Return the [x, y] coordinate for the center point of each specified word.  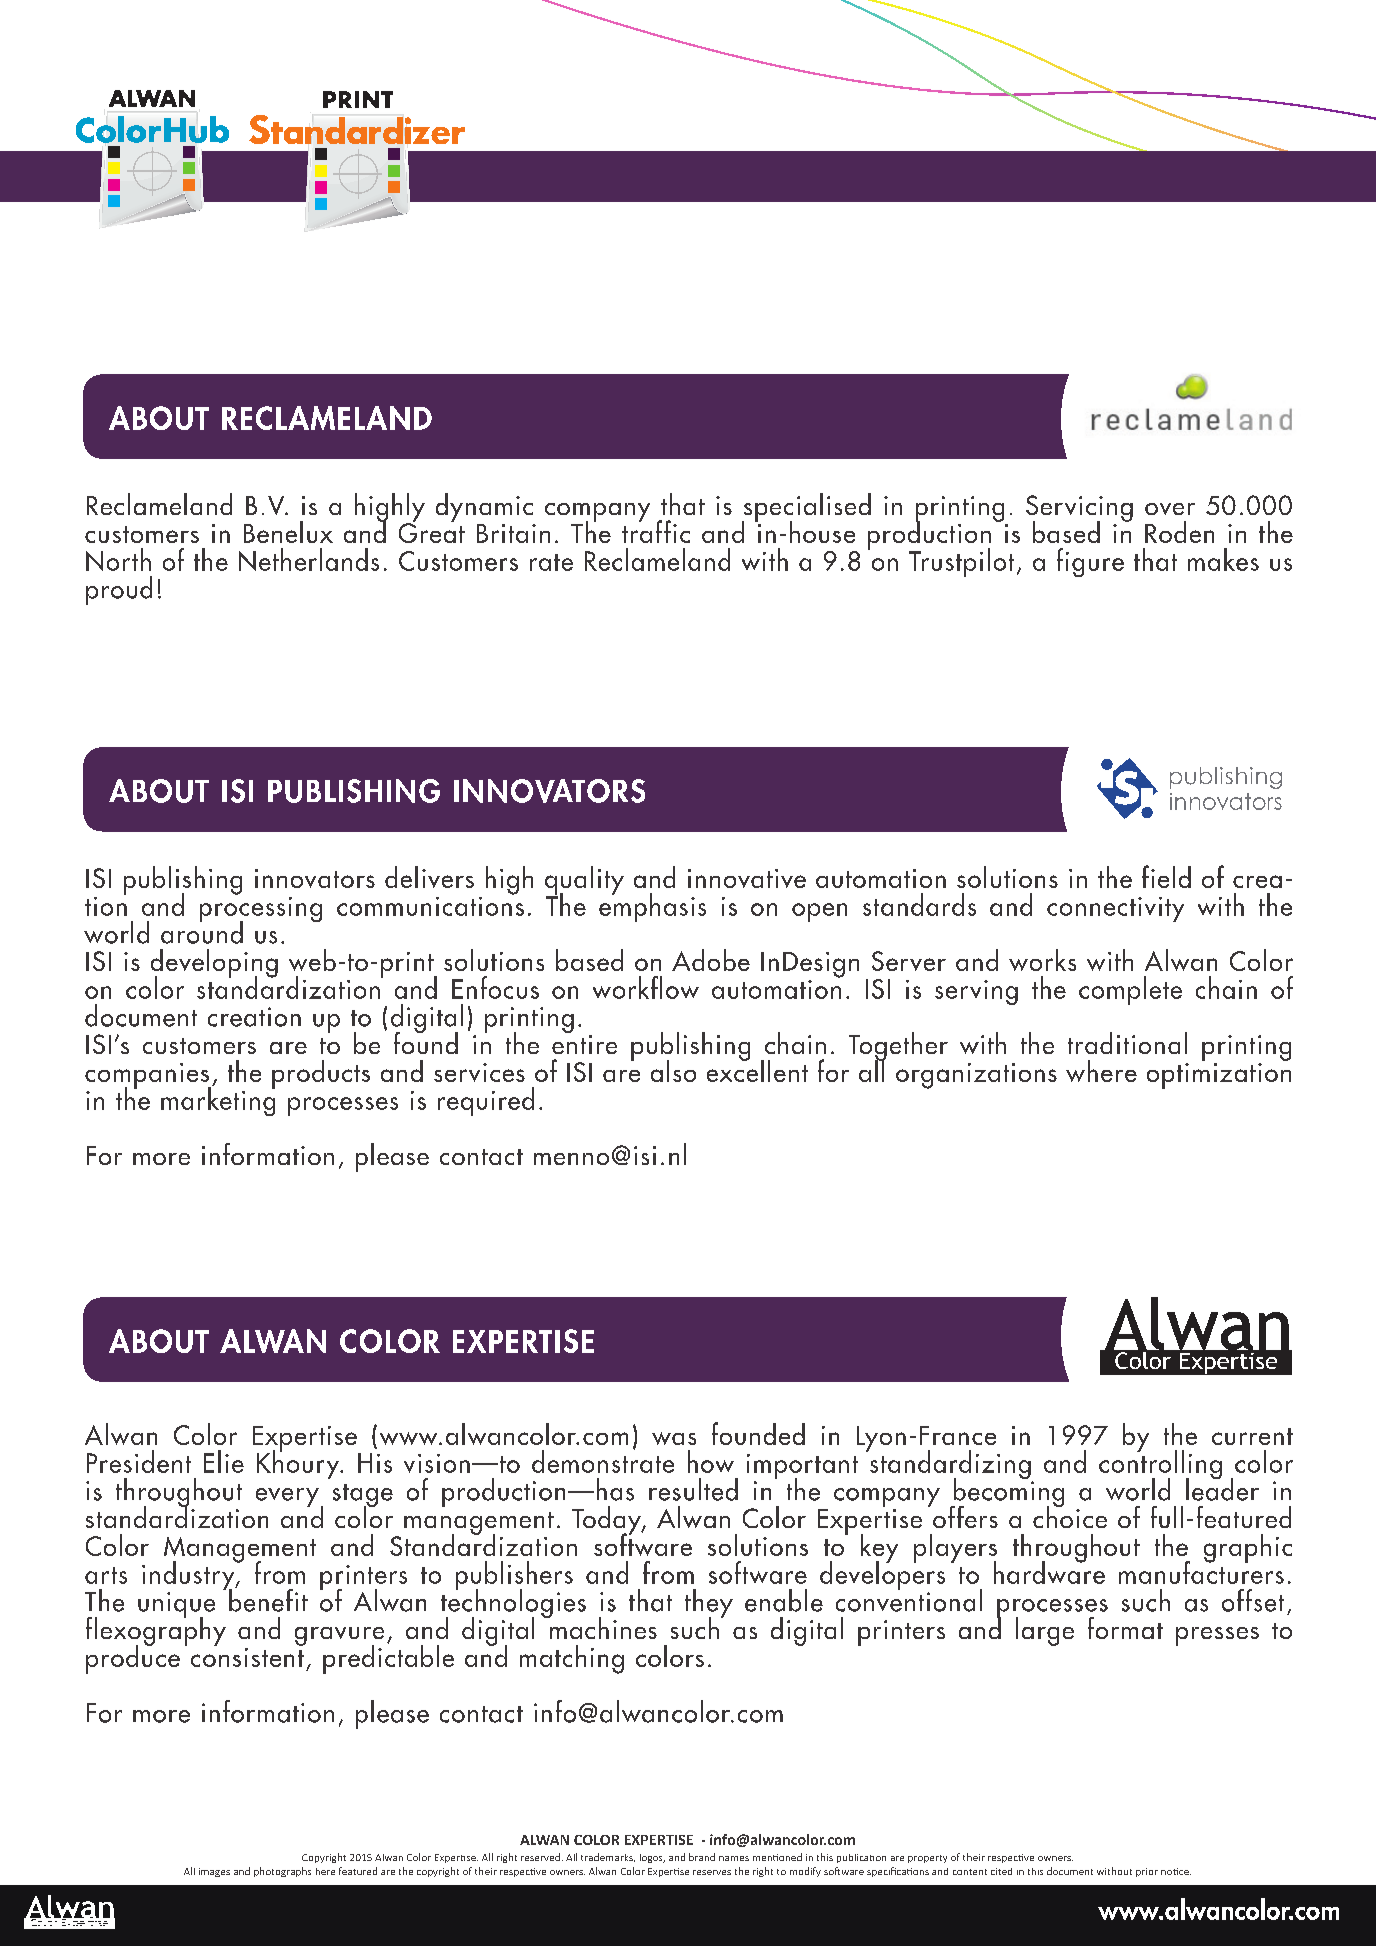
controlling [1160, 1465]
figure [1090, 562]
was [674, 1438]
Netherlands [309, 559]
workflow [646, 987]
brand [702, 1857]
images [214, 1872]
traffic [656, 530]
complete [1130, 990]
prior [1147, 1872]
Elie [224, 1461]
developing [214, 964]
